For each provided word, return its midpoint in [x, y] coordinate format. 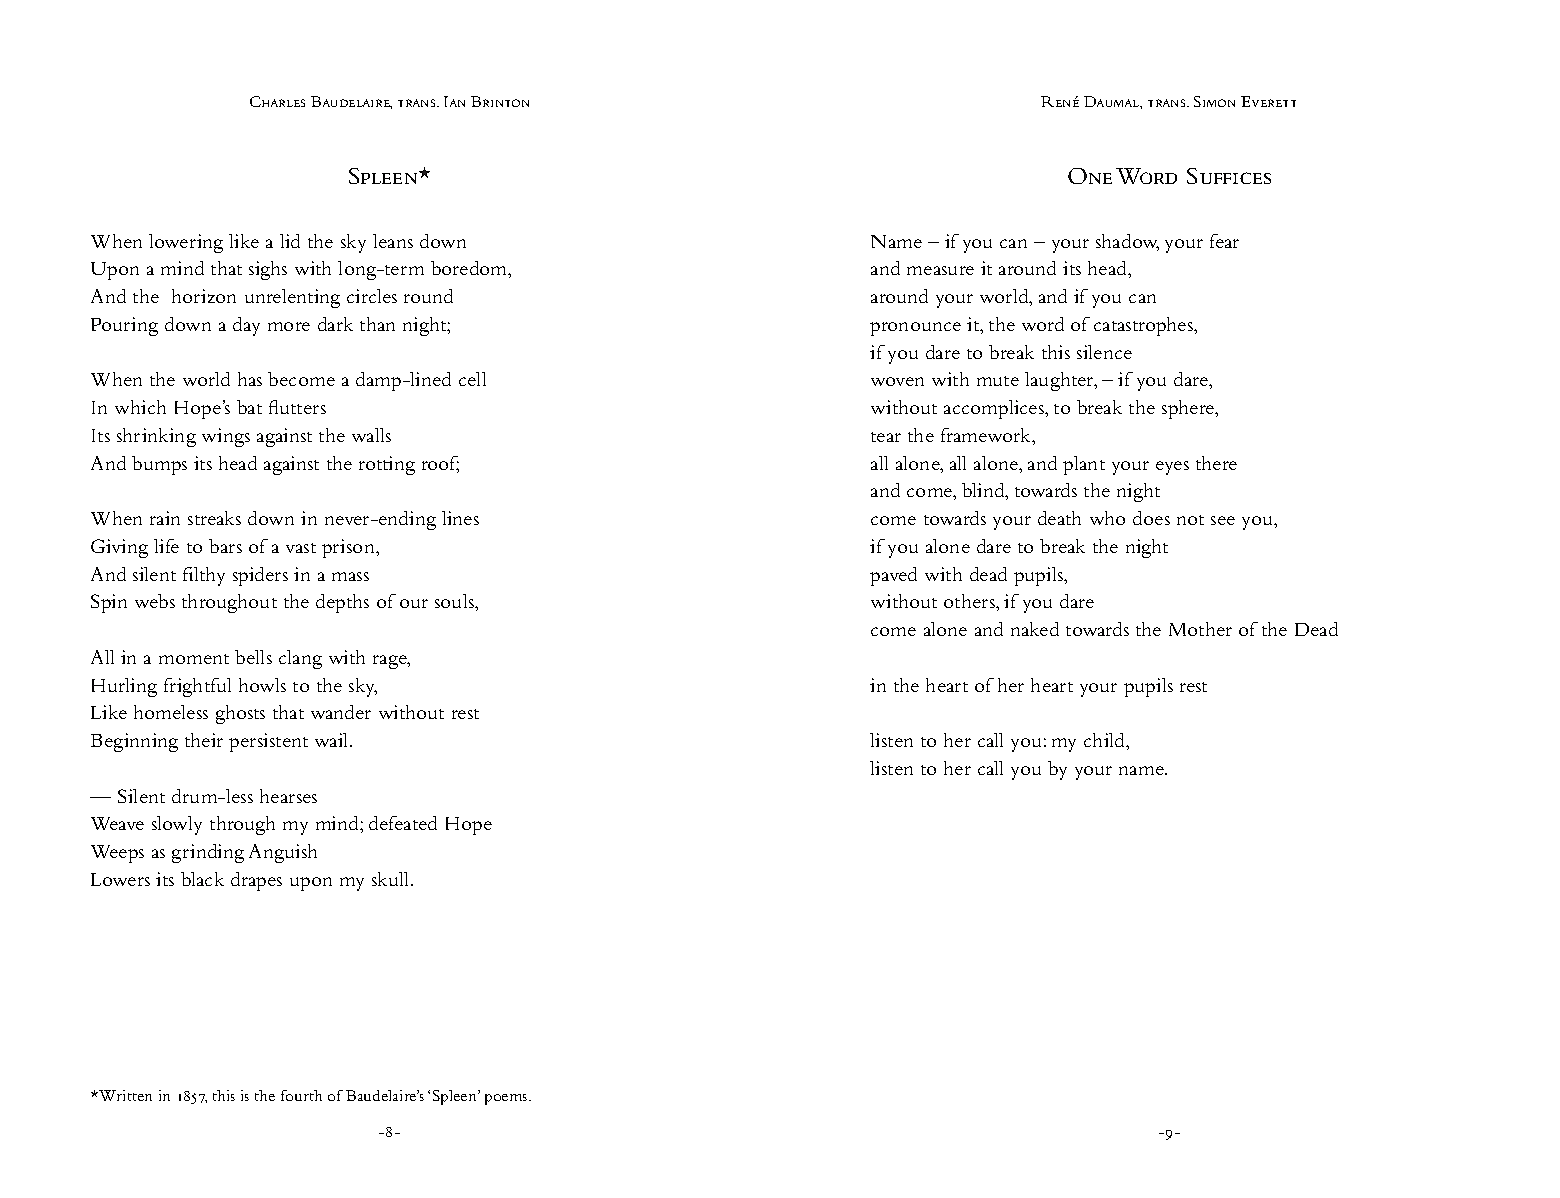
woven [897, 381]
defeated [403, 823]
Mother [1200, 629]
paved [893, 576]
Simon [1214, 101]
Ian [454, 101]
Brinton [500, 101]
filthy [204, 576]
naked [1035, 629]
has [250, 379]
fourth [301, 1095]
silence [1104, 352]
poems [507, 1099]
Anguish [283, 853]
